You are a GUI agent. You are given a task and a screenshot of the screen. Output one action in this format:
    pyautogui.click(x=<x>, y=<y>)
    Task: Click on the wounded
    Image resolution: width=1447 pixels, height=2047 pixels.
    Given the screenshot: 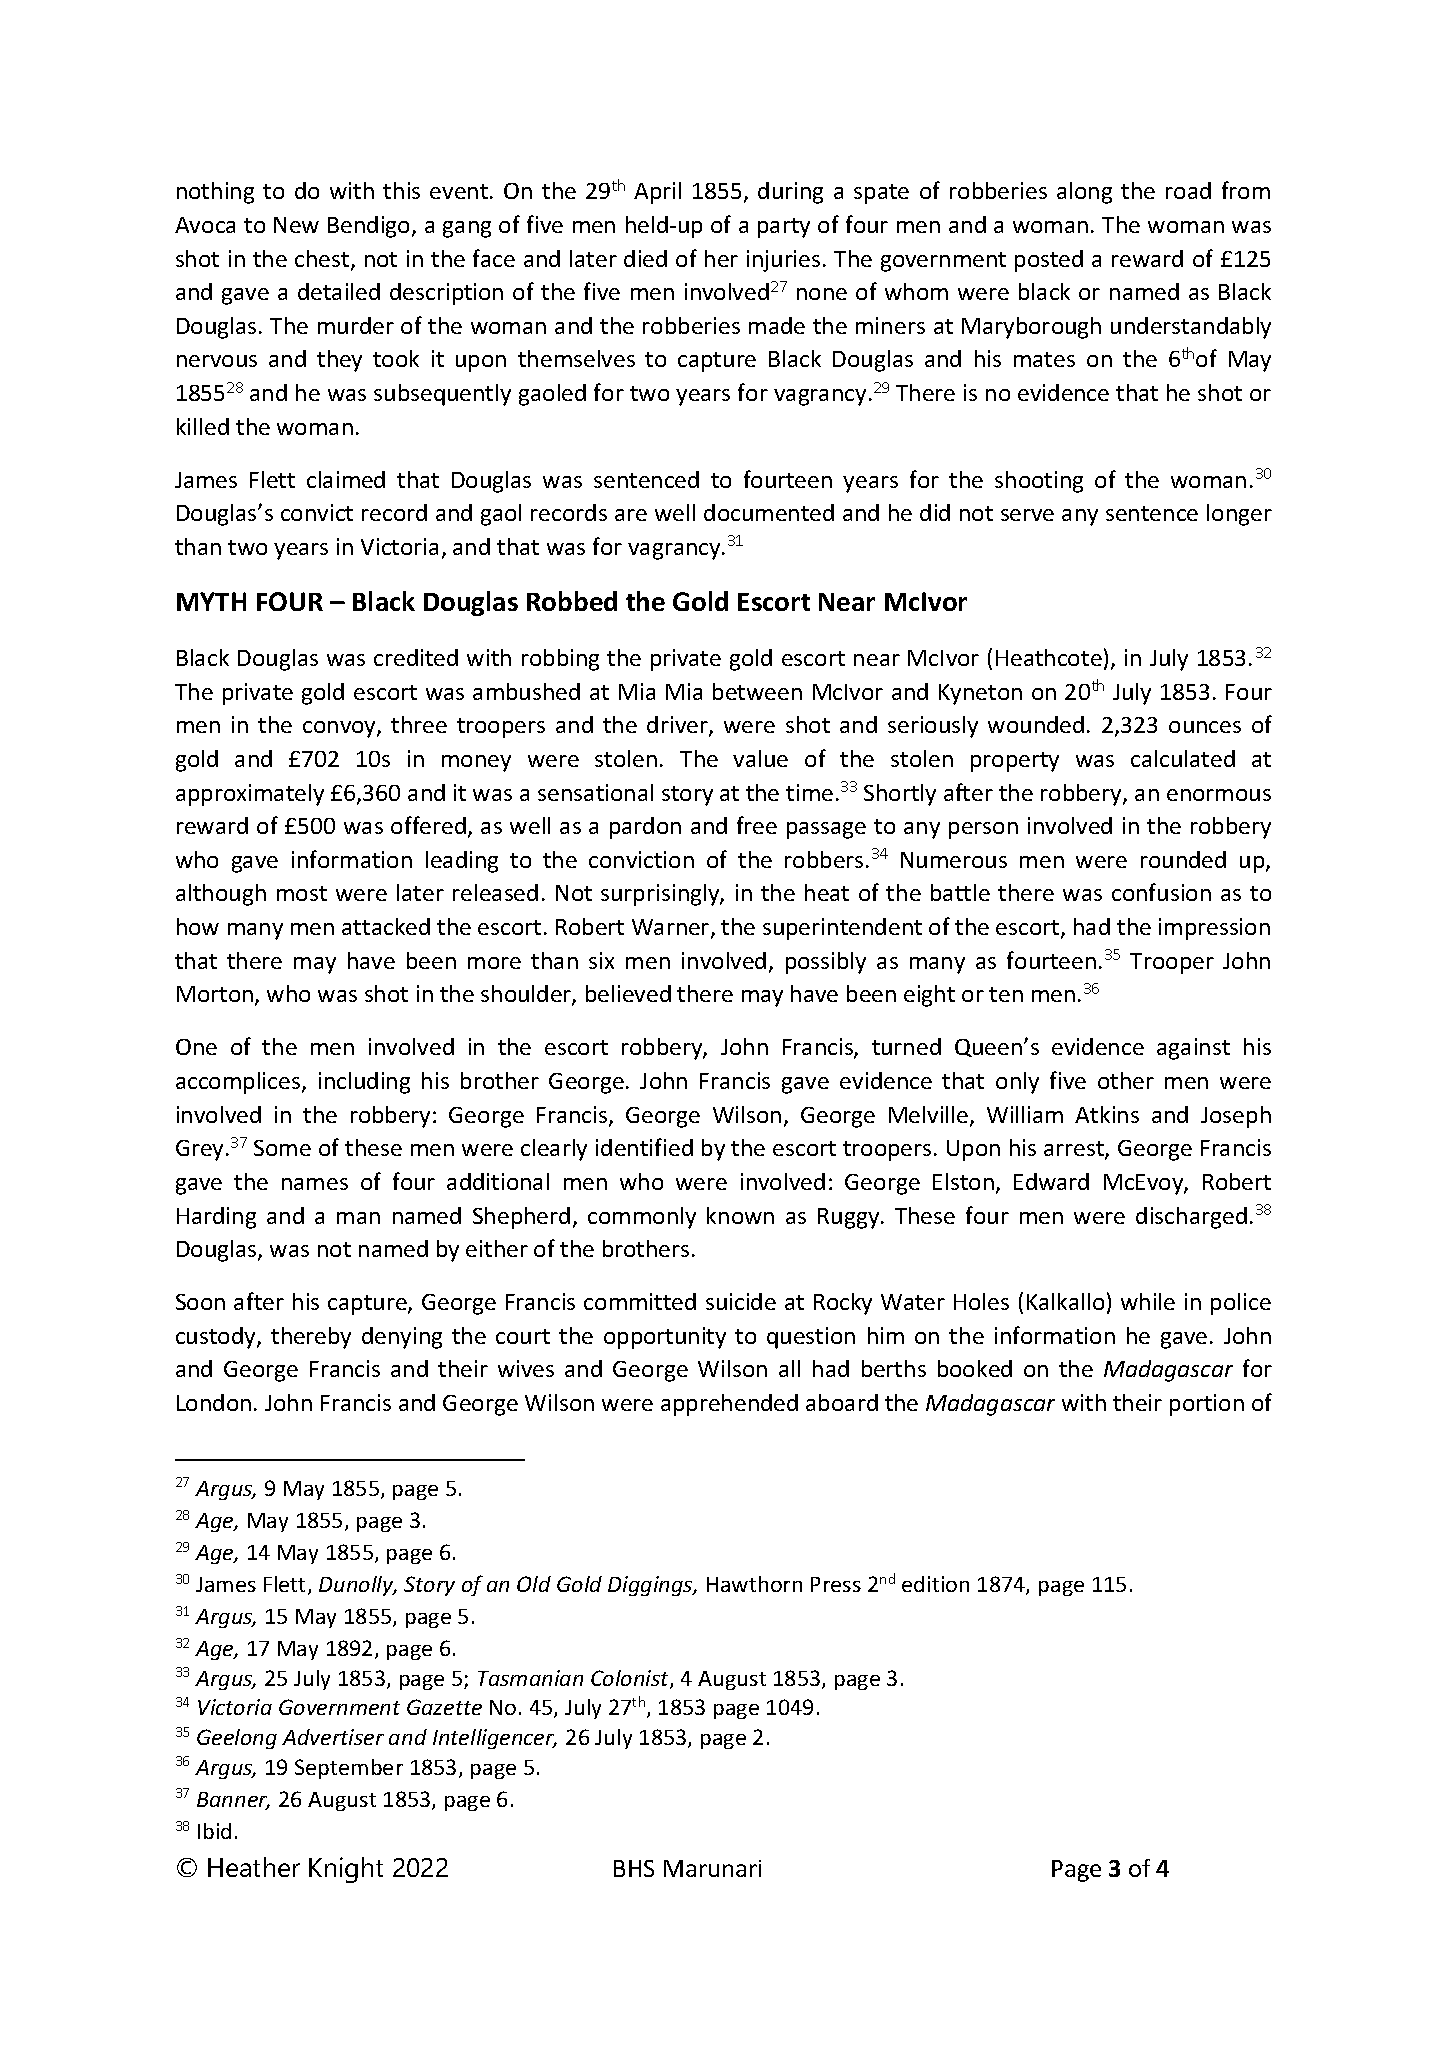 What is the action you would take?
    pyautogui.click(x=1036, y=724)
